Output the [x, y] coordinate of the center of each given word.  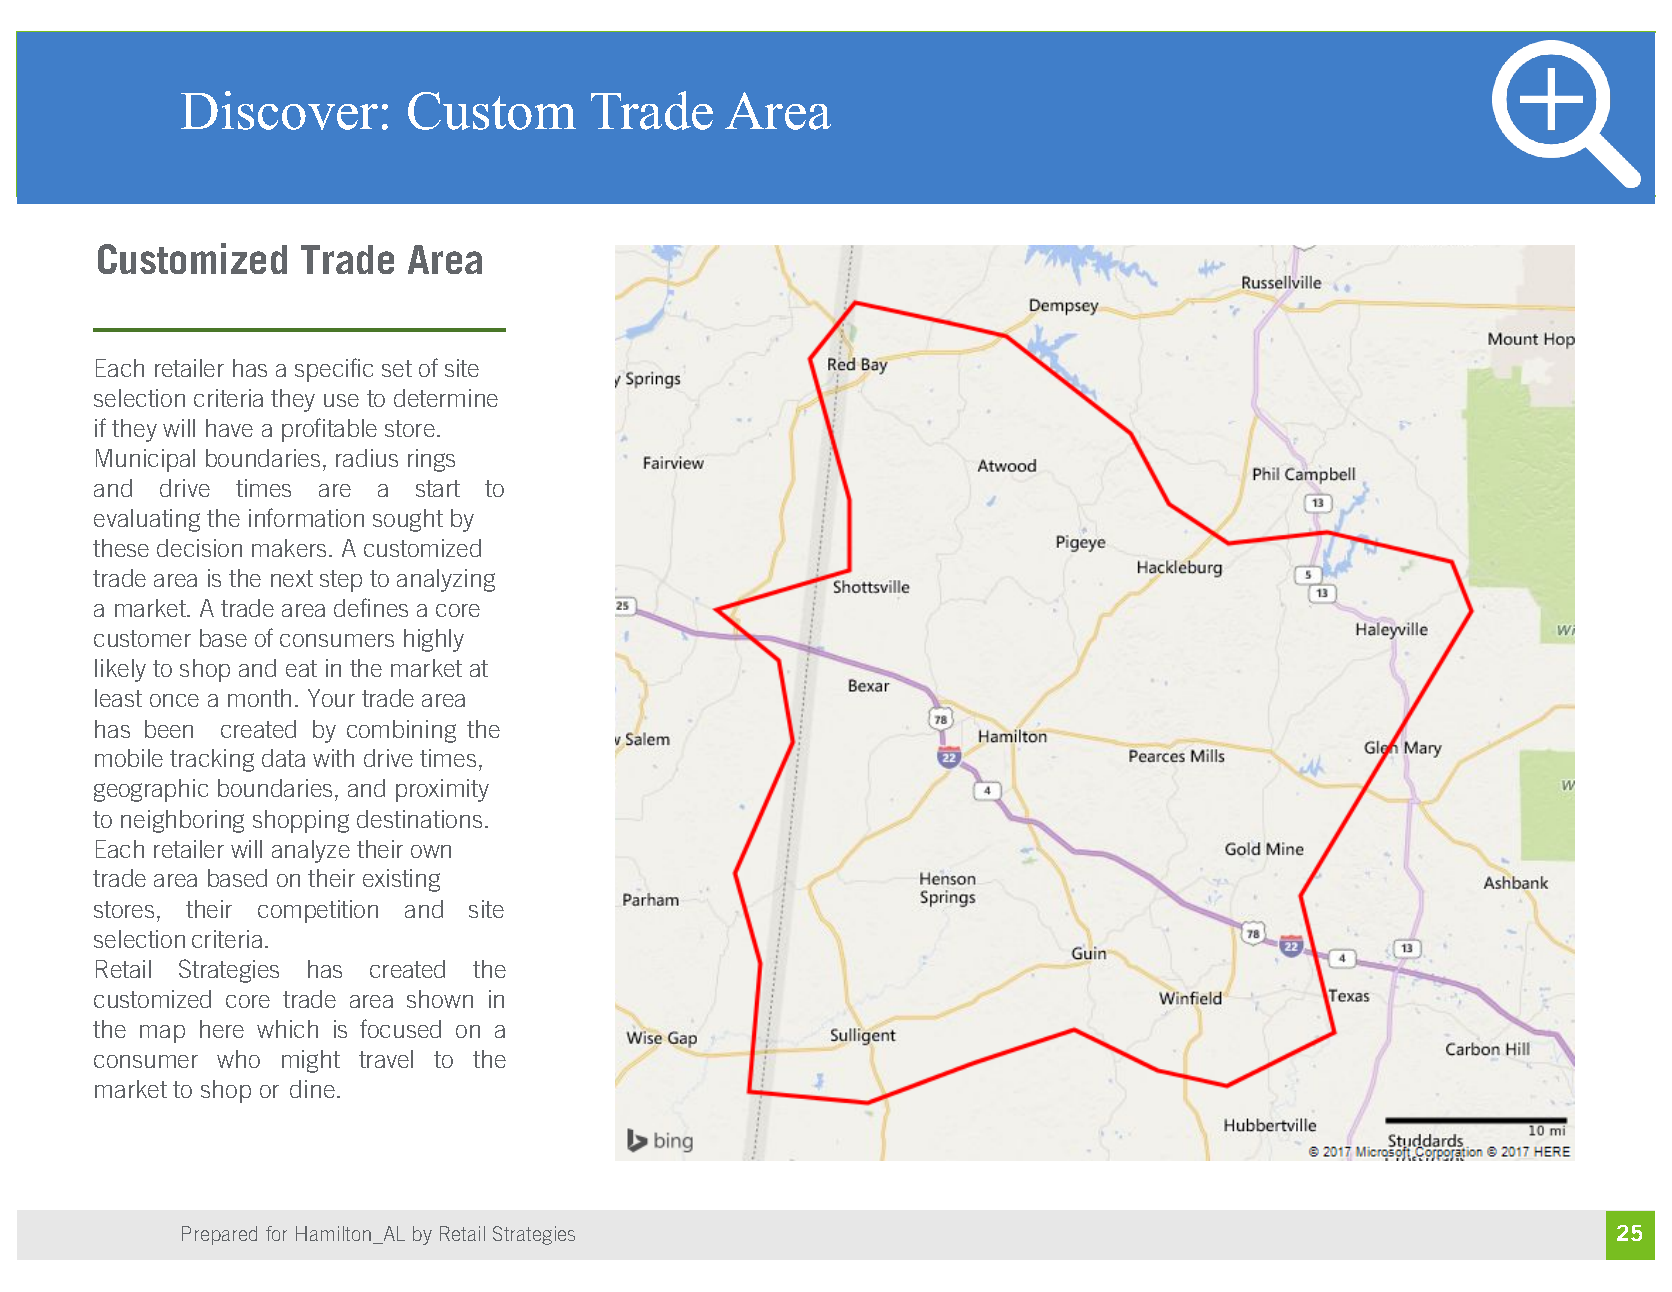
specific [334, 370]
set [397, 368]
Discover [279, 110]
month [259, 698]
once [174, 700]
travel [386, 1059]
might [311, 1061]
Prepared [219, 1235]
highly [434, 640]
